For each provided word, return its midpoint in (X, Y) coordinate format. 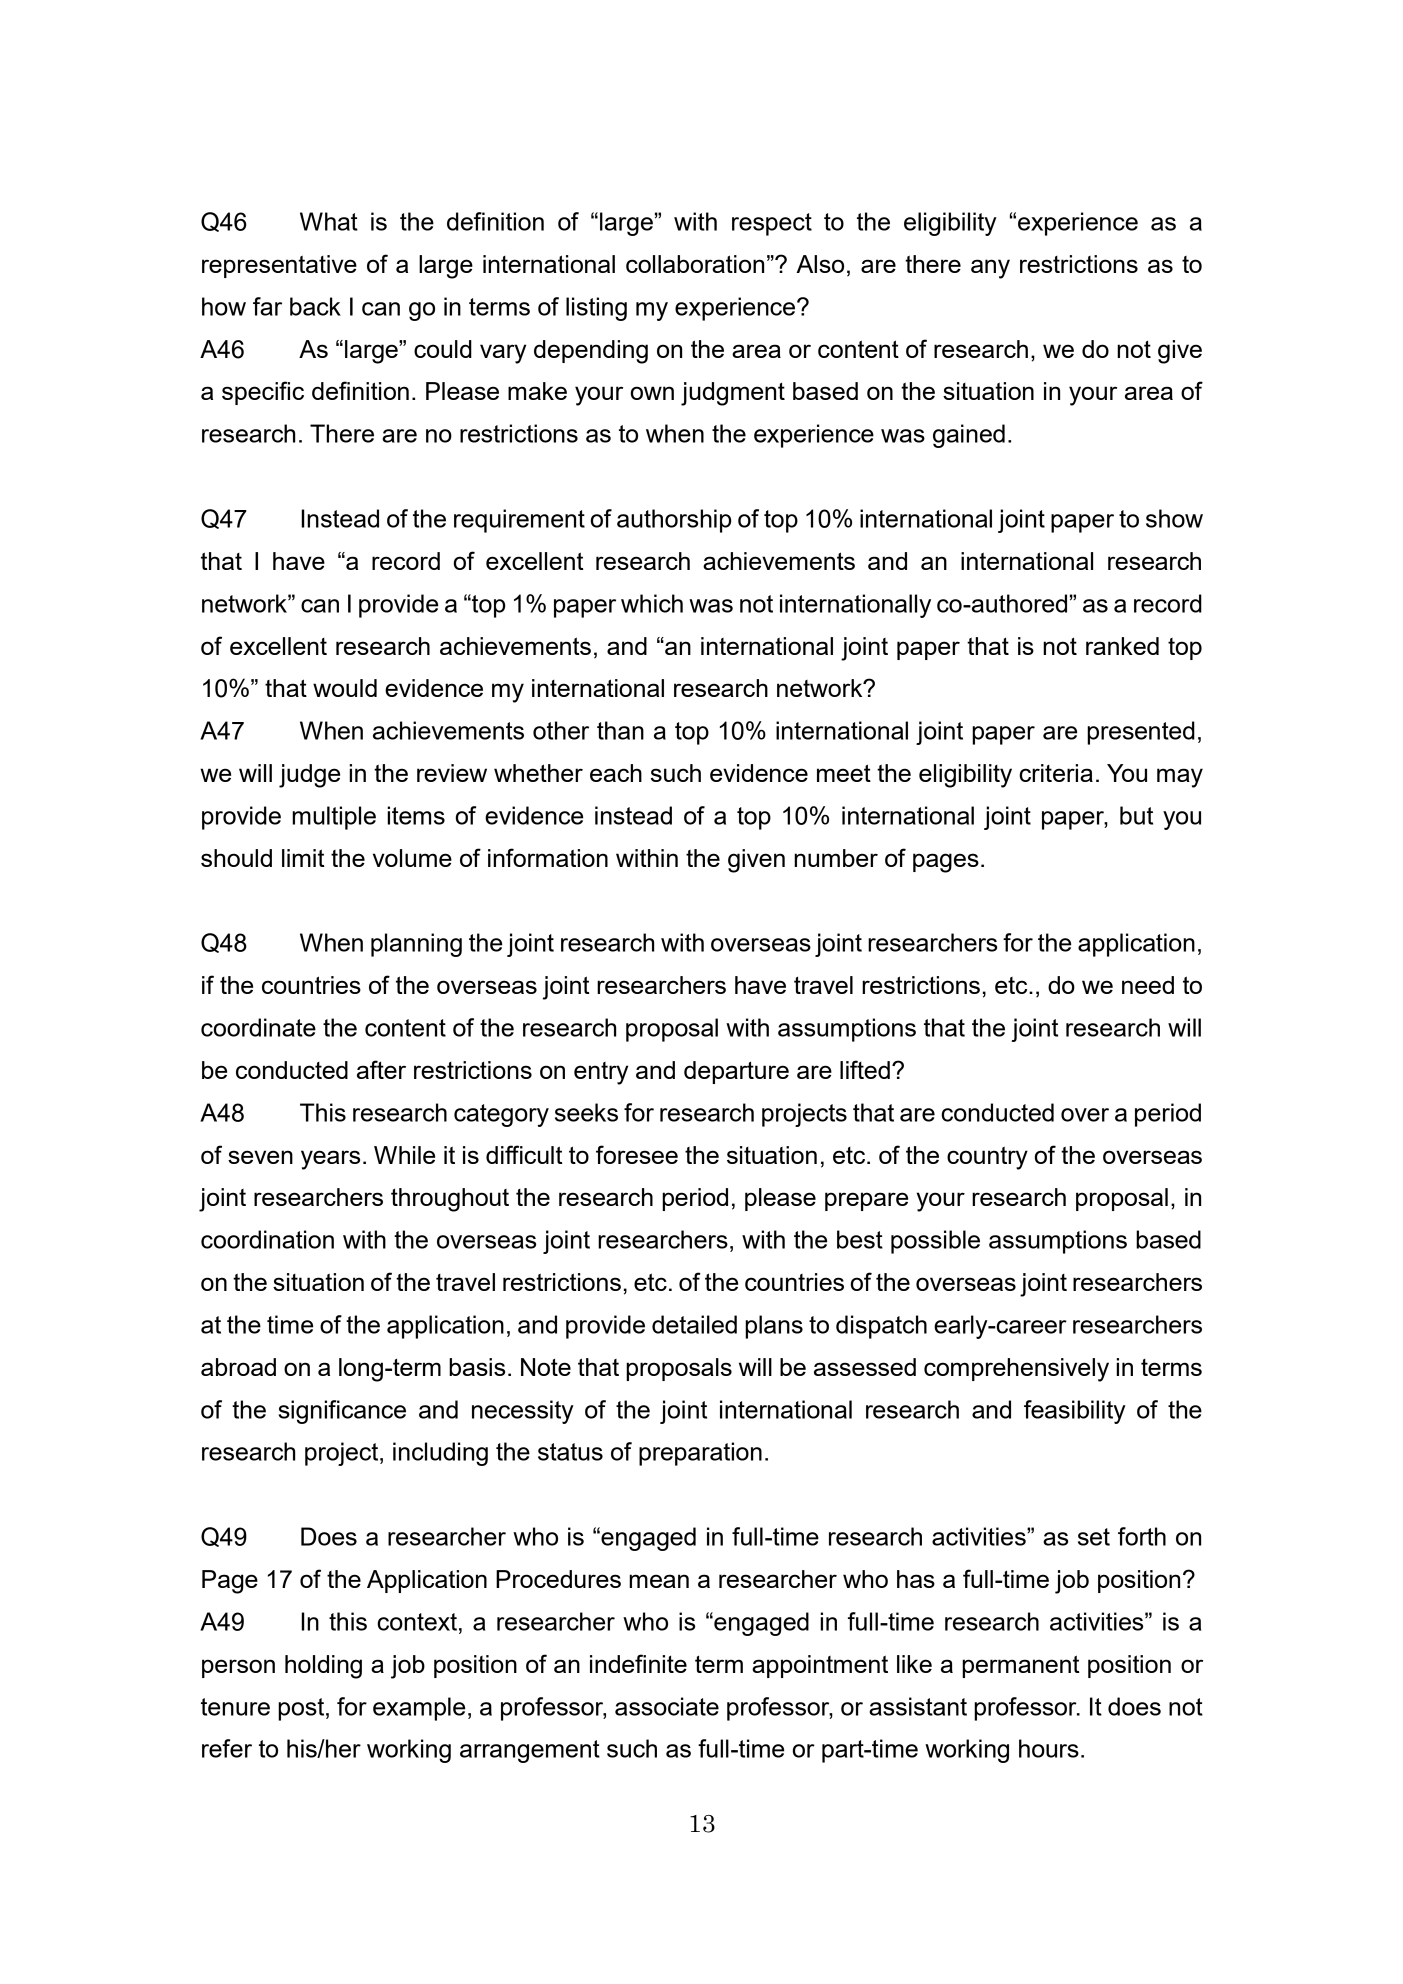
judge (309, 776)
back (315, 306)
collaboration (695, 264)
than (620, 730)
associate (667, 1706)
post (302, 1709)
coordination (267, 1239)
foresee (637, 1154)
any (990, 269)
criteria (1056, 773)
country (987, 1158)
